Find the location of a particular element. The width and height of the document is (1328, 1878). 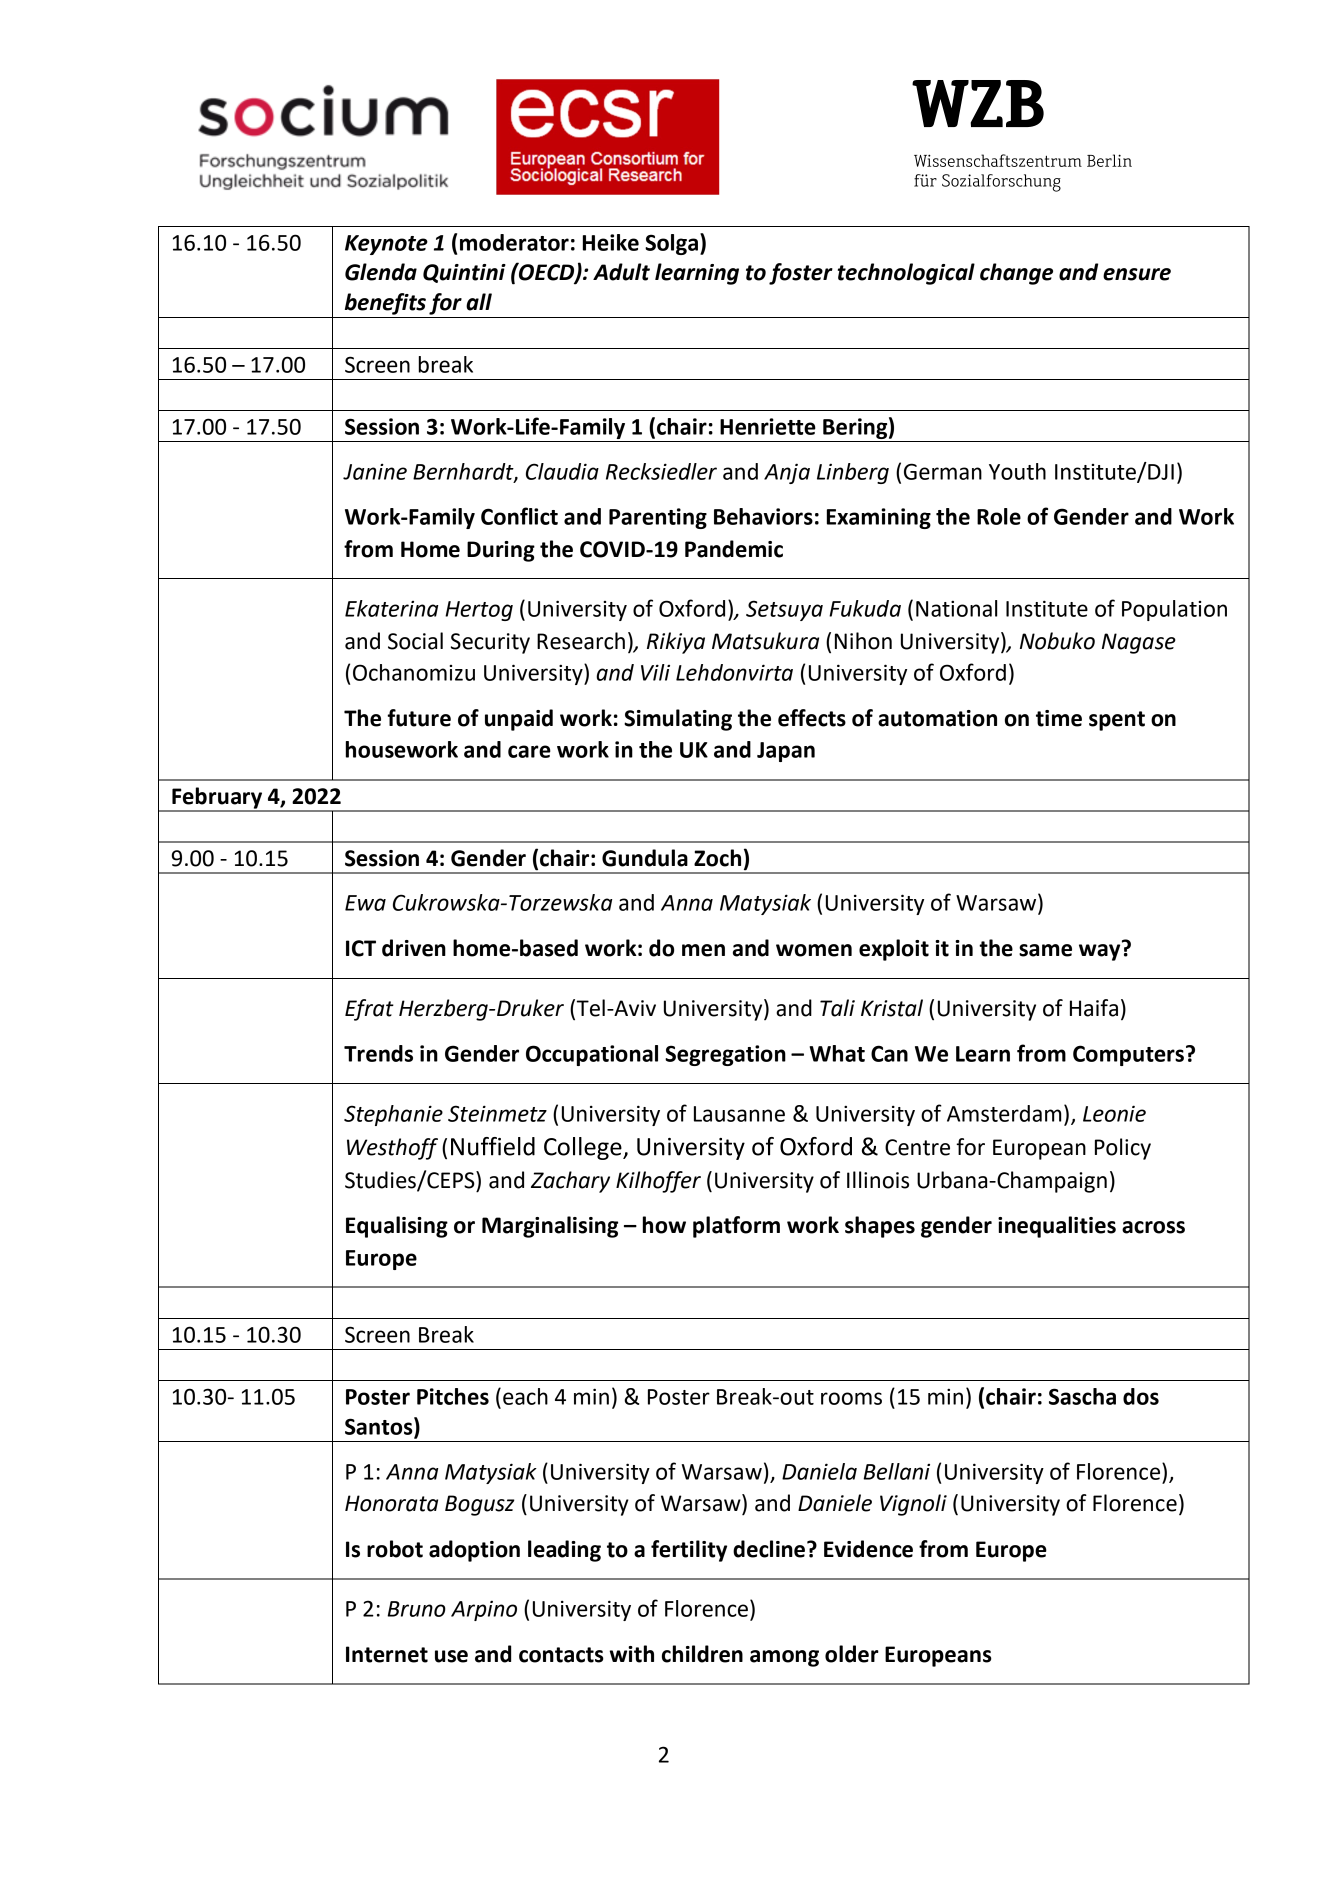

Trends is located at coordinates (378, 1053).
